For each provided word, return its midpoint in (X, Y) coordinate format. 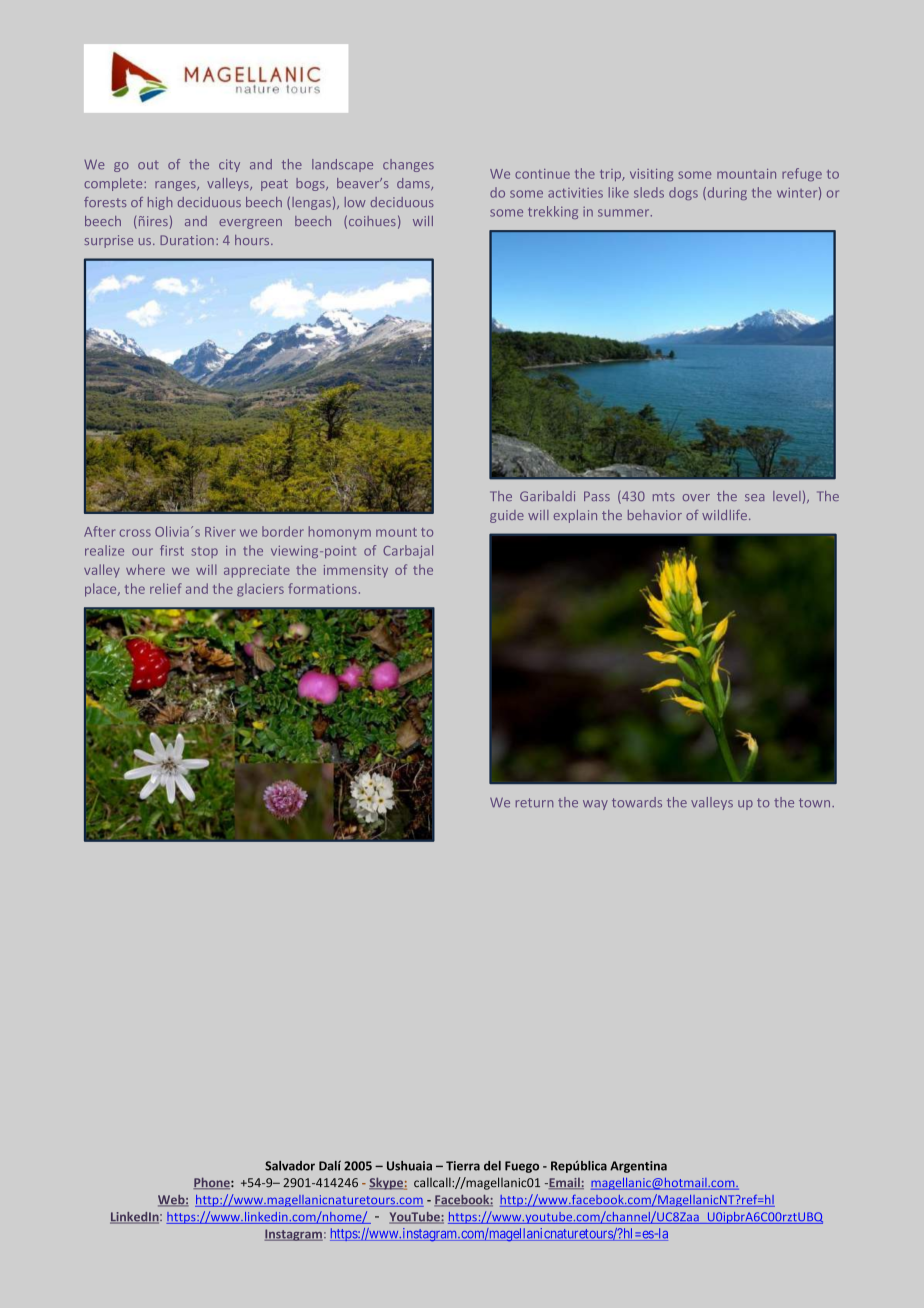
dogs (683, 193)
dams (414, 184)
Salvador (290, 1166)
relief (166, 588)
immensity (356, 571)
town (816, 803)
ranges (176, 186)
